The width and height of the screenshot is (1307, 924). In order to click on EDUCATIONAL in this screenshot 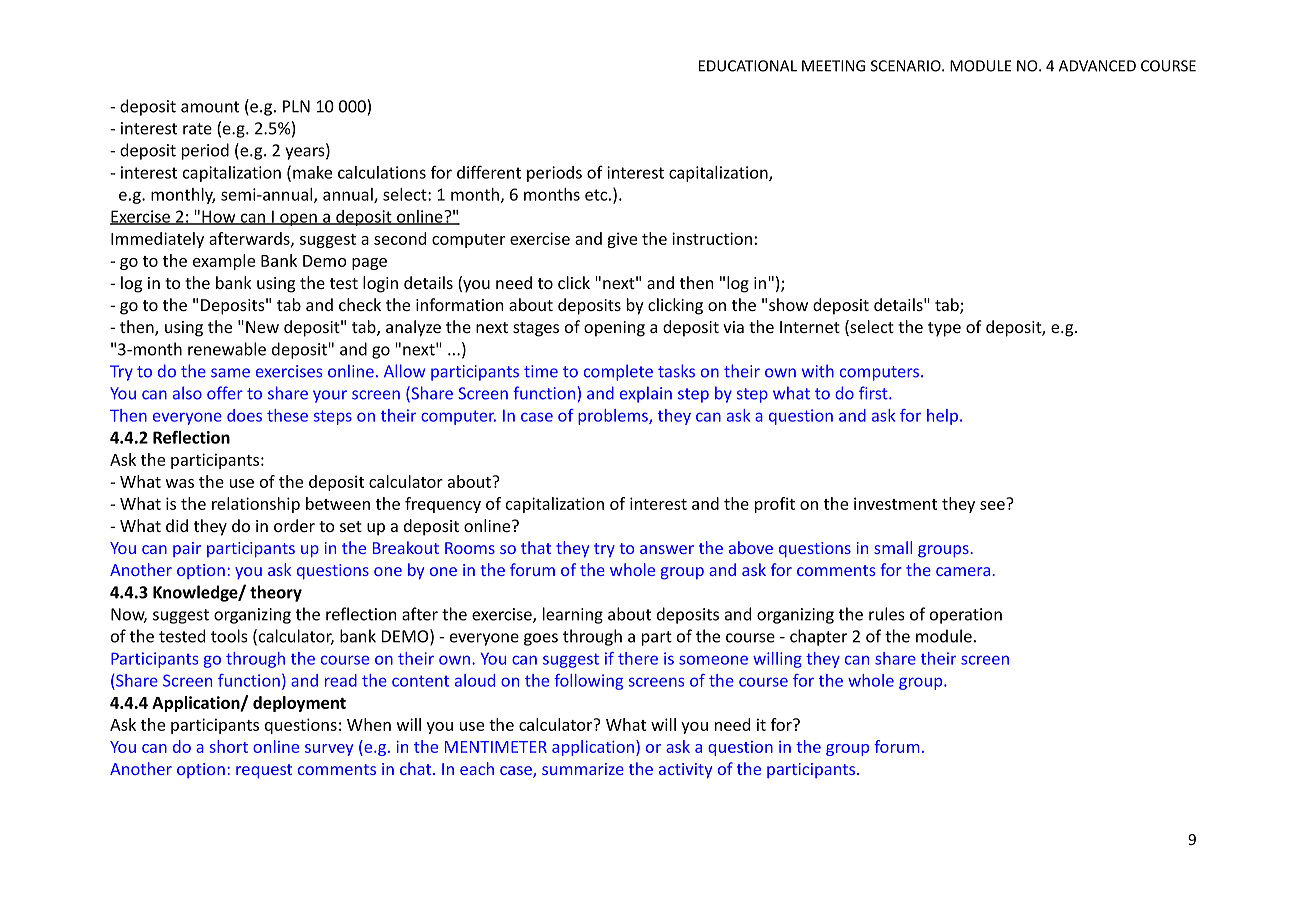, I will do `click(748, 66)`.
